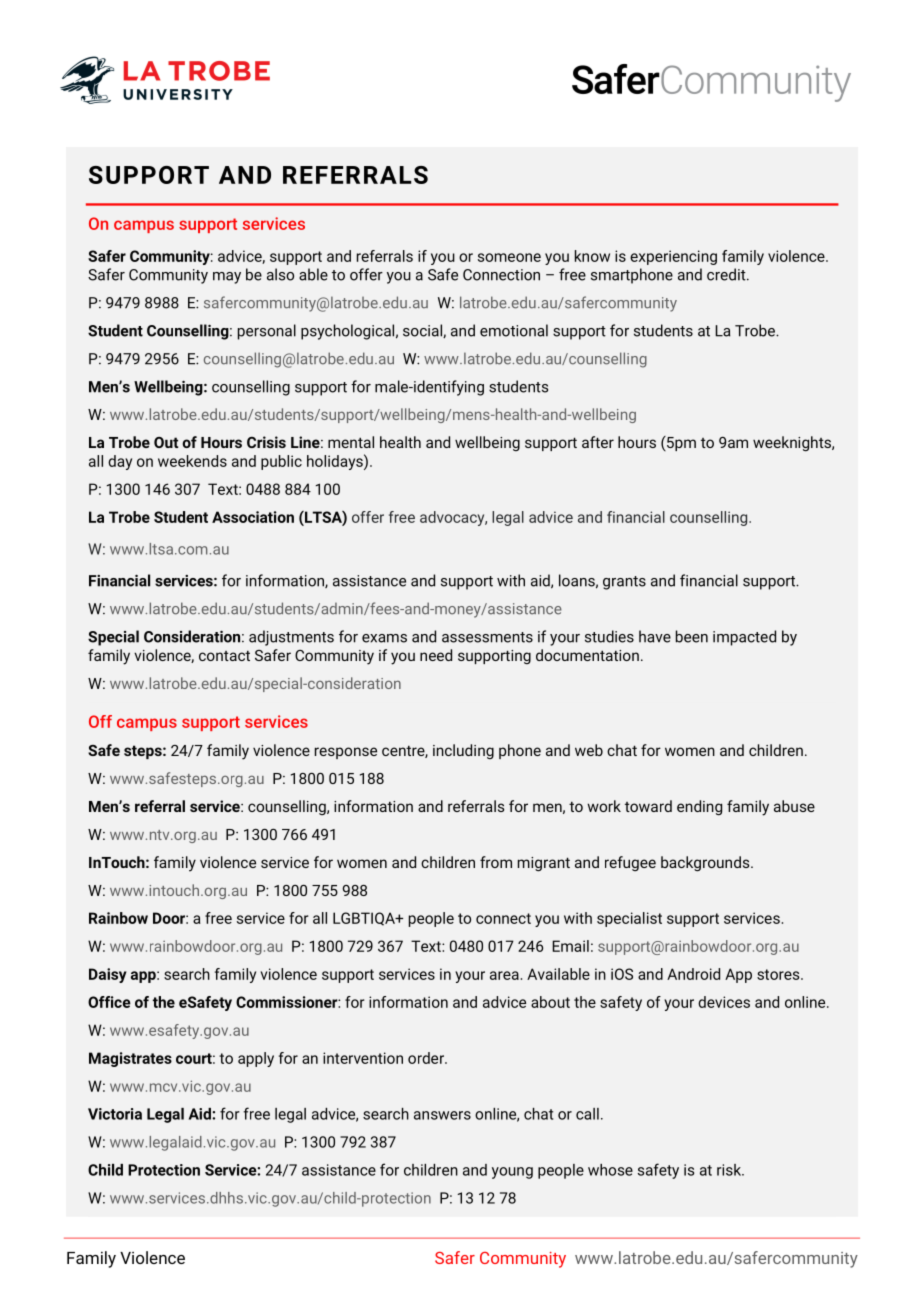 The height and width of the image is (1308, 924). I want to click on Victoria, so click(115, 1114).
